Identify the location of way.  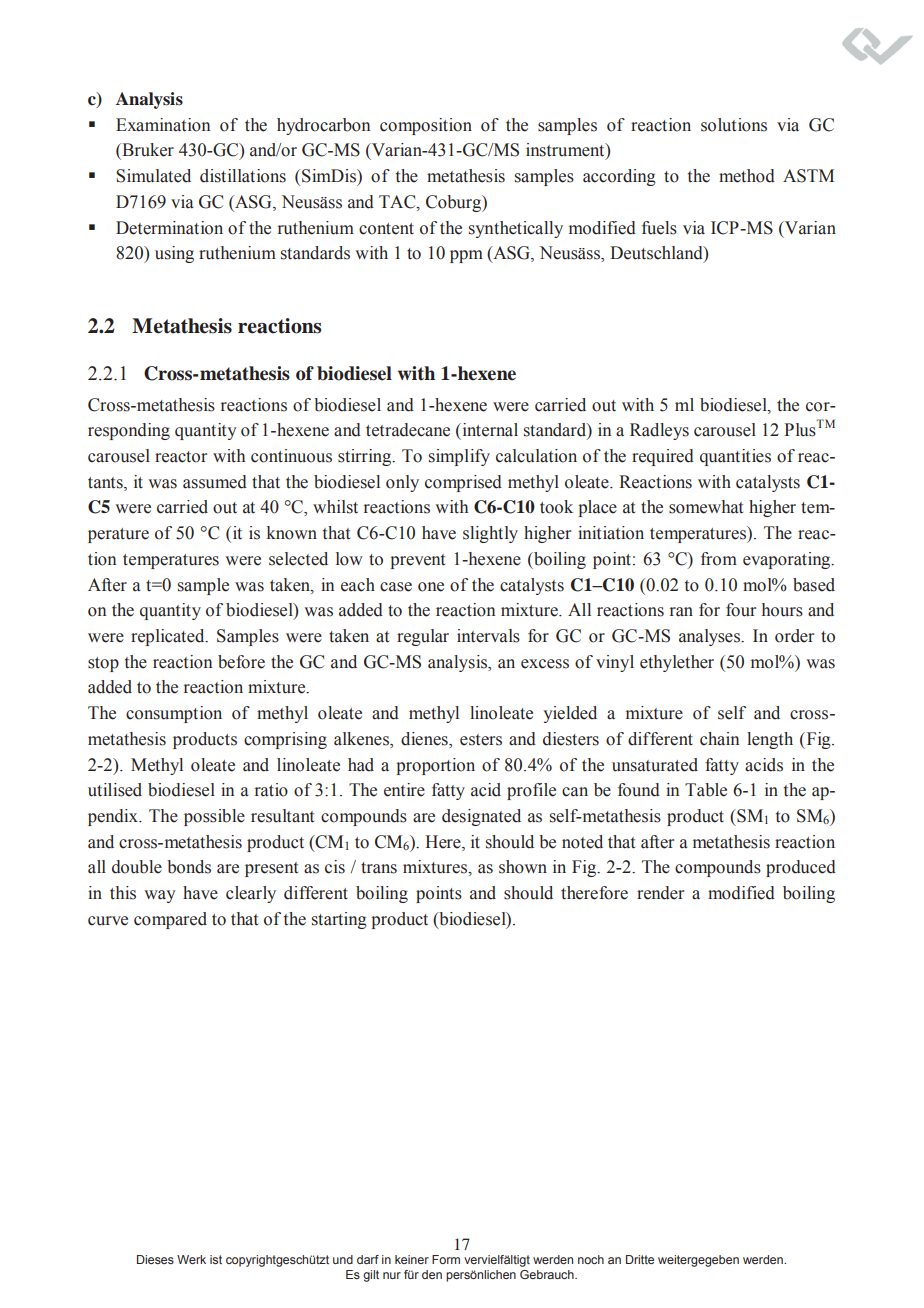
(160, 896).
